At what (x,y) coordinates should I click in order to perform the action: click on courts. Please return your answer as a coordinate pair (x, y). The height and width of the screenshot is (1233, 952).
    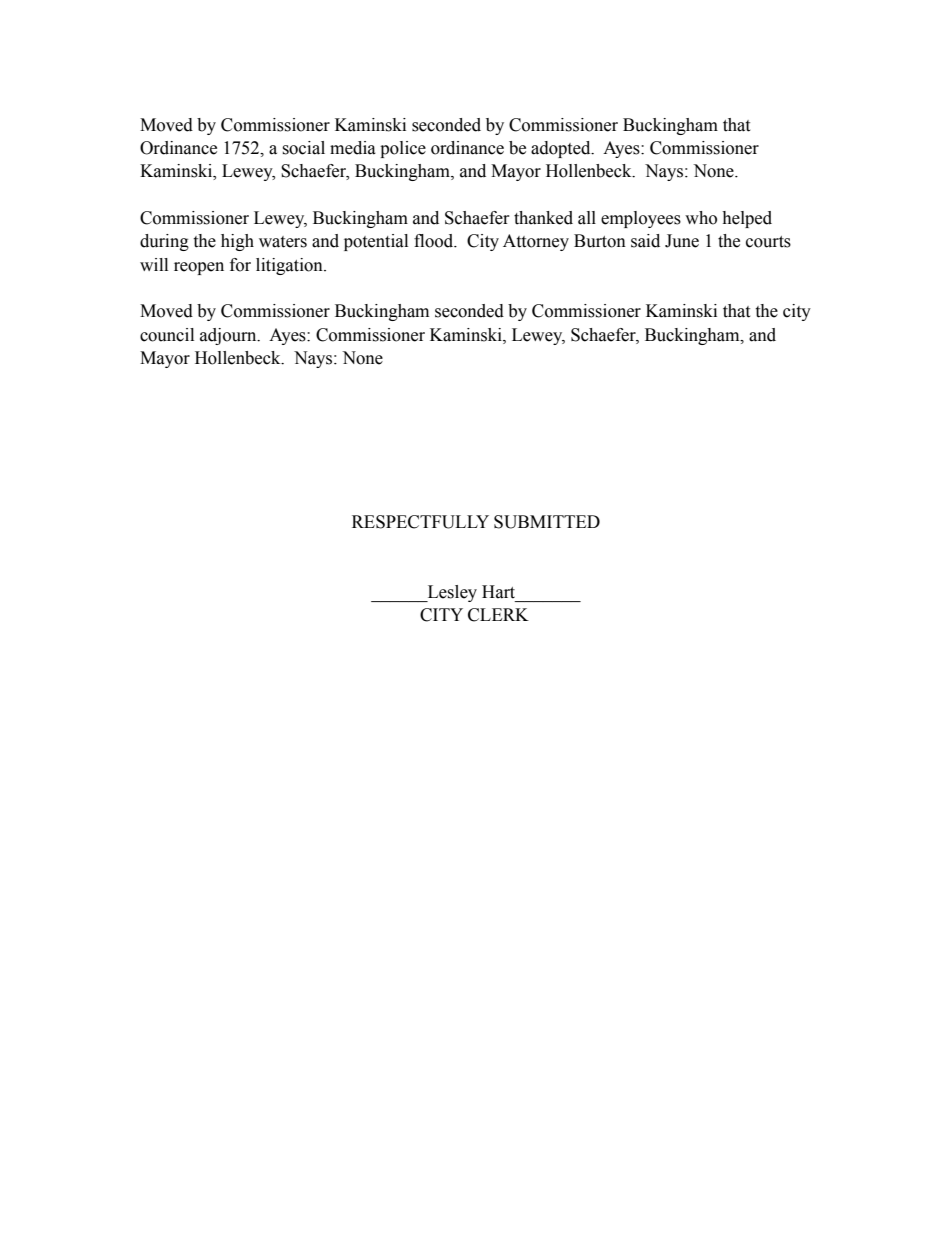
    Looking at the image, I should click on (768, 242).
